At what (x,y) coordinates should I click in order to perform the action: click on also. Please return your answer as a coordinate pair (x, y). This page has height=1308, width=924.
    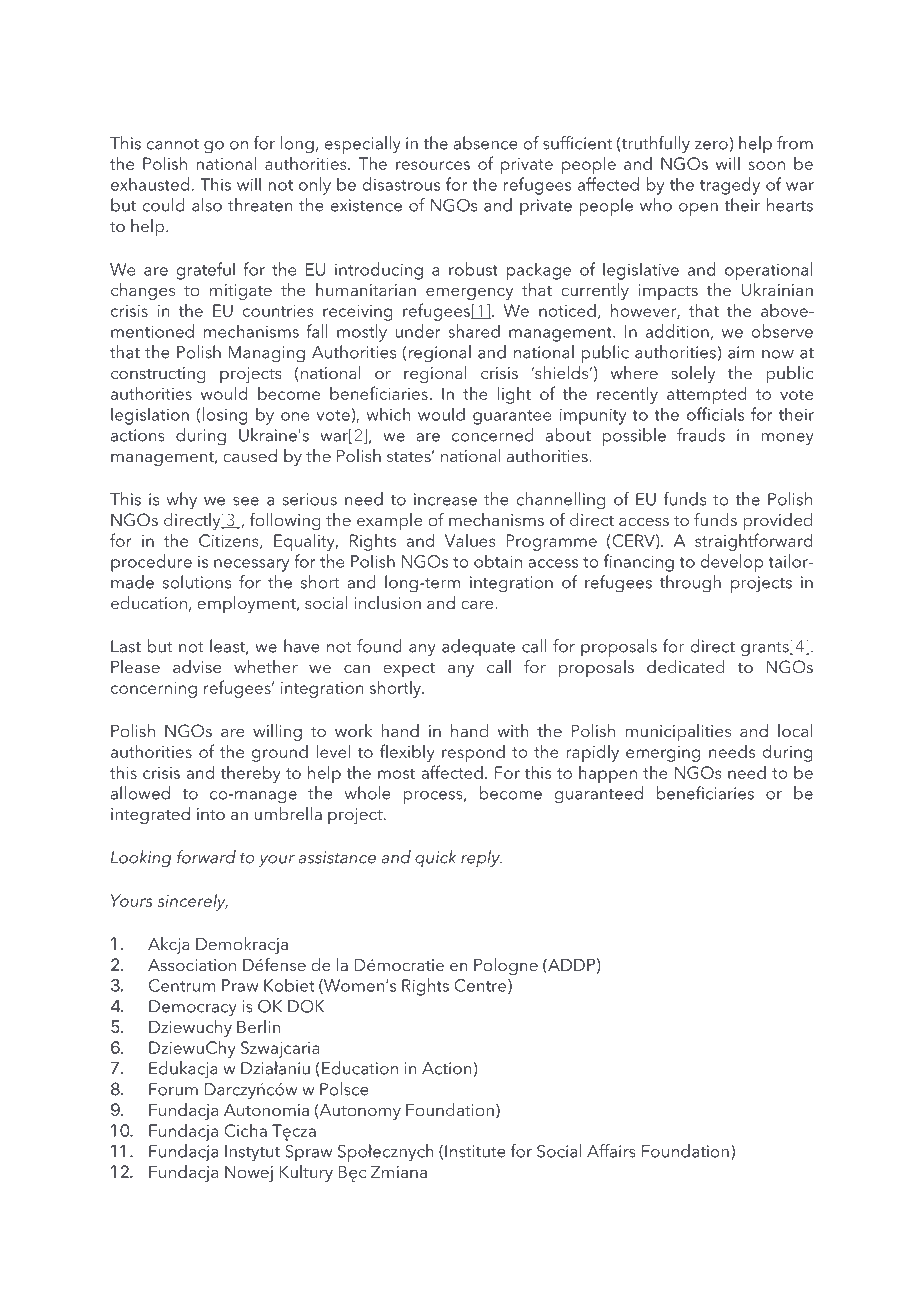
    Looking at the image, I should click on (207, 205).
